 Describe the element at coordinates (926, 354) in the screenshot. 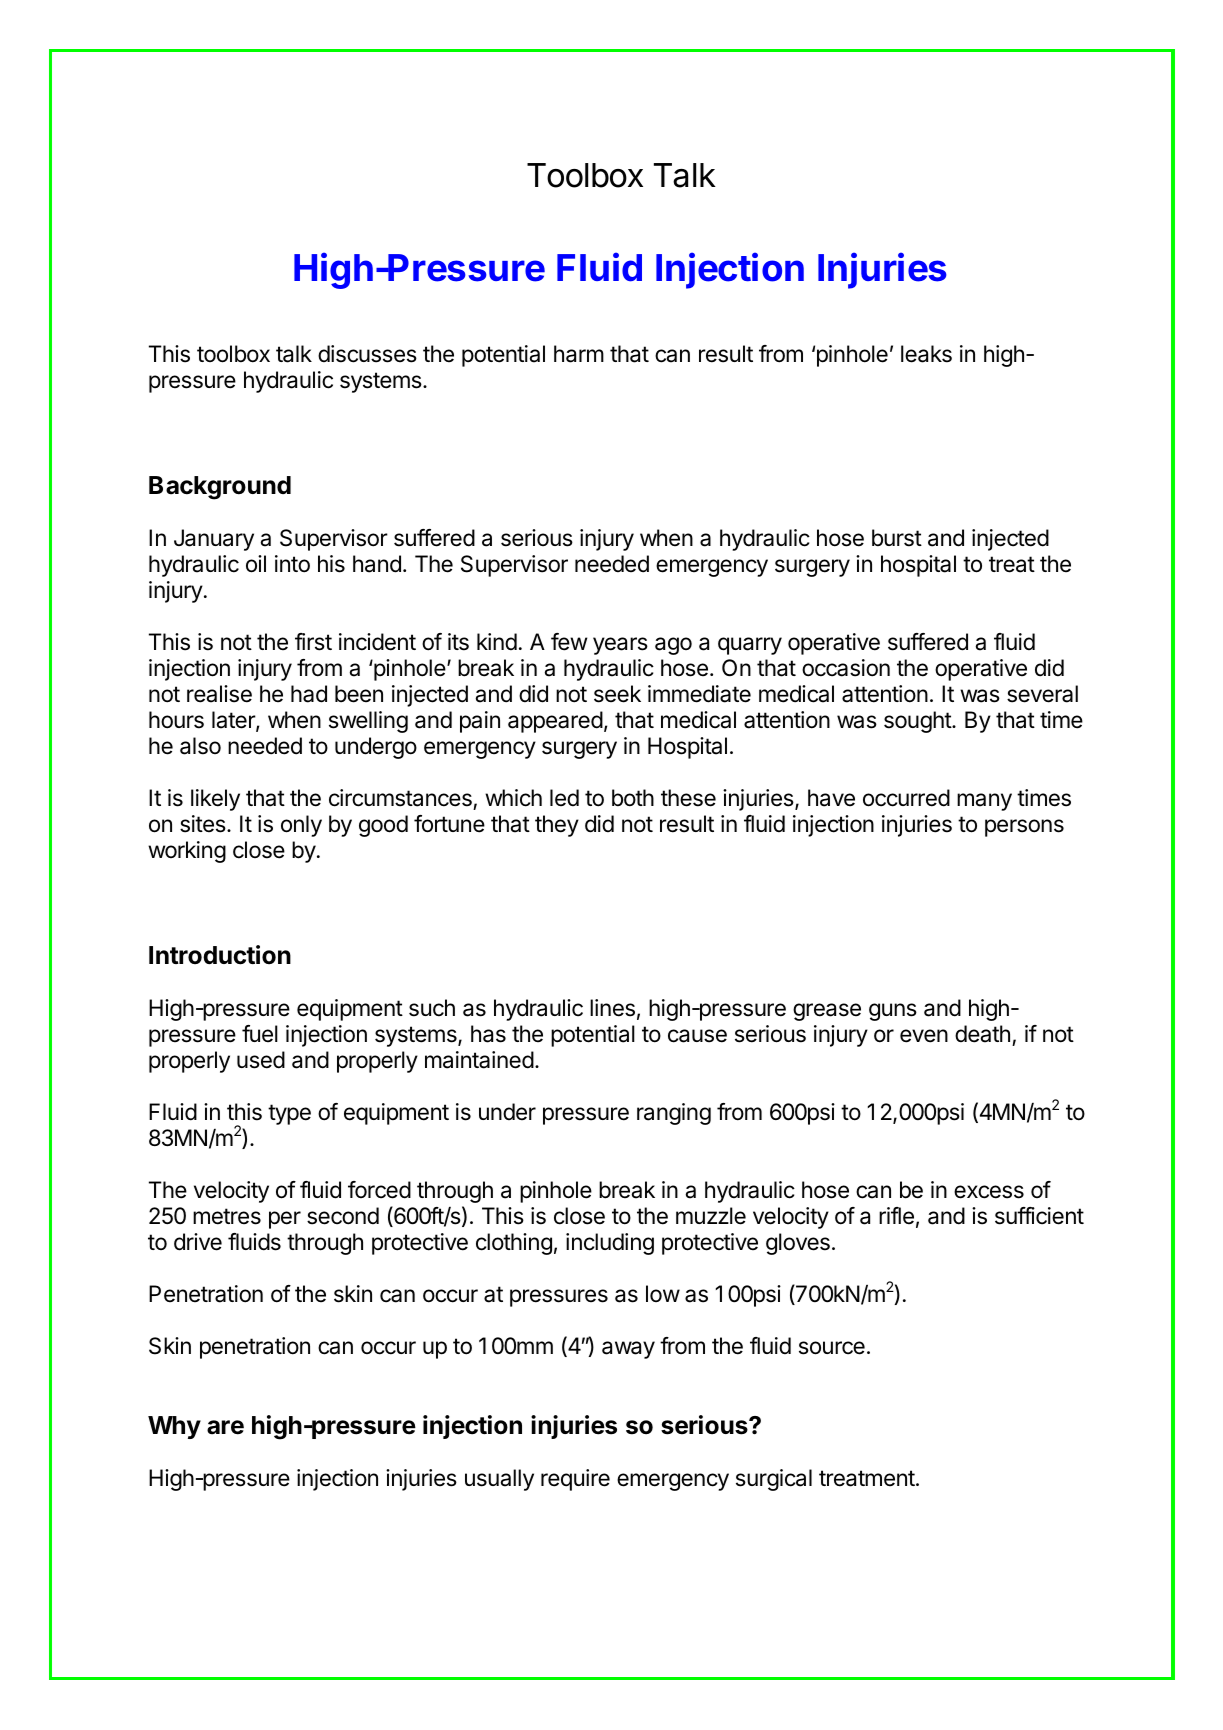

I see `leaks` at that location.
